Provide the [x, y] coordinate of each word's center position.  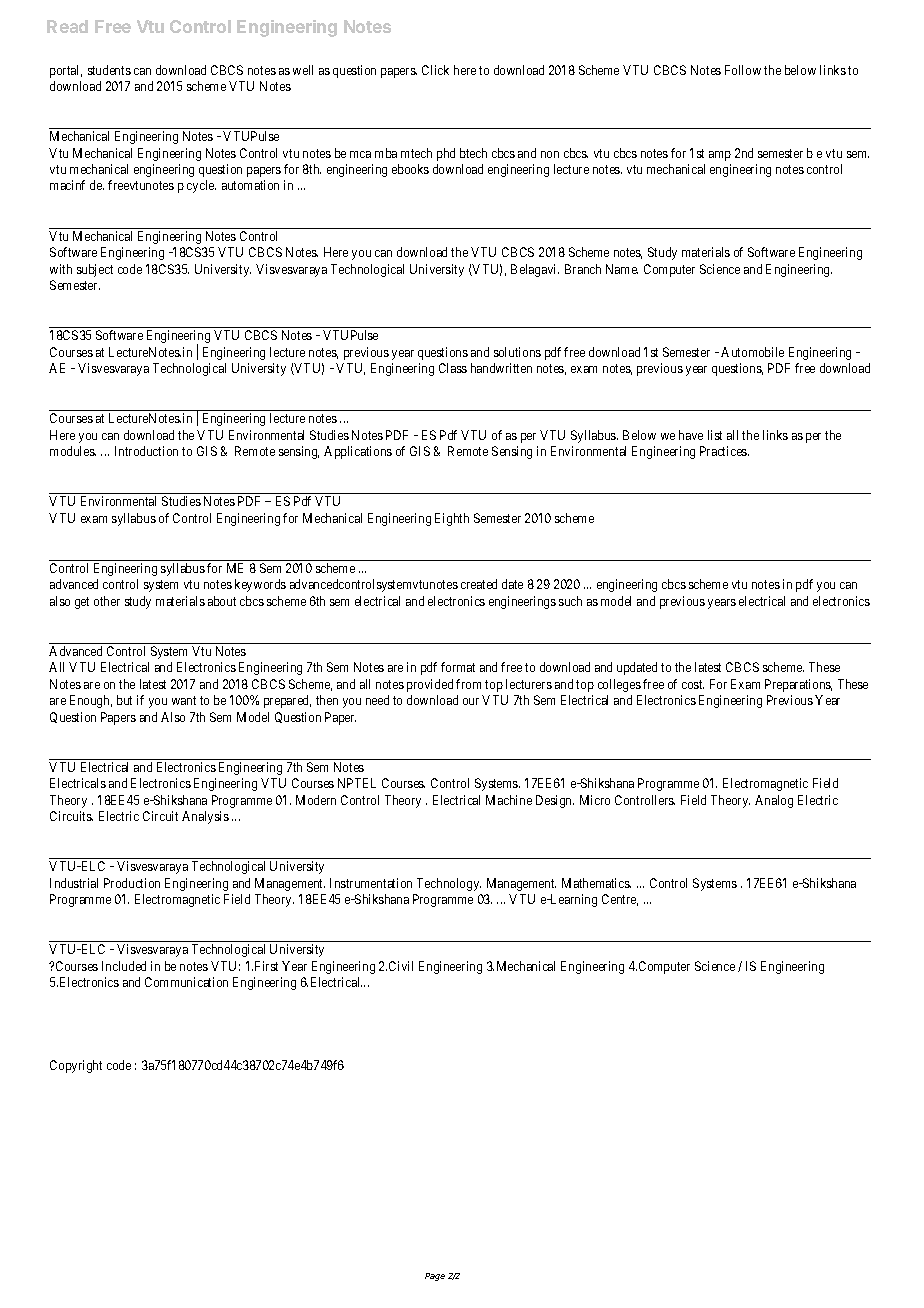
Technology [449, 884]
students [109, 70]
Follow [743, 70]
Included [124, 966]
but [124, 700]
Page [435, 1277]
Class [453, 368]
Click [435, 70]
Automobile [752, 352]
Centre [620, 900]
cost [693, 684]
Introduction [146, 451]
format [458, 667]
